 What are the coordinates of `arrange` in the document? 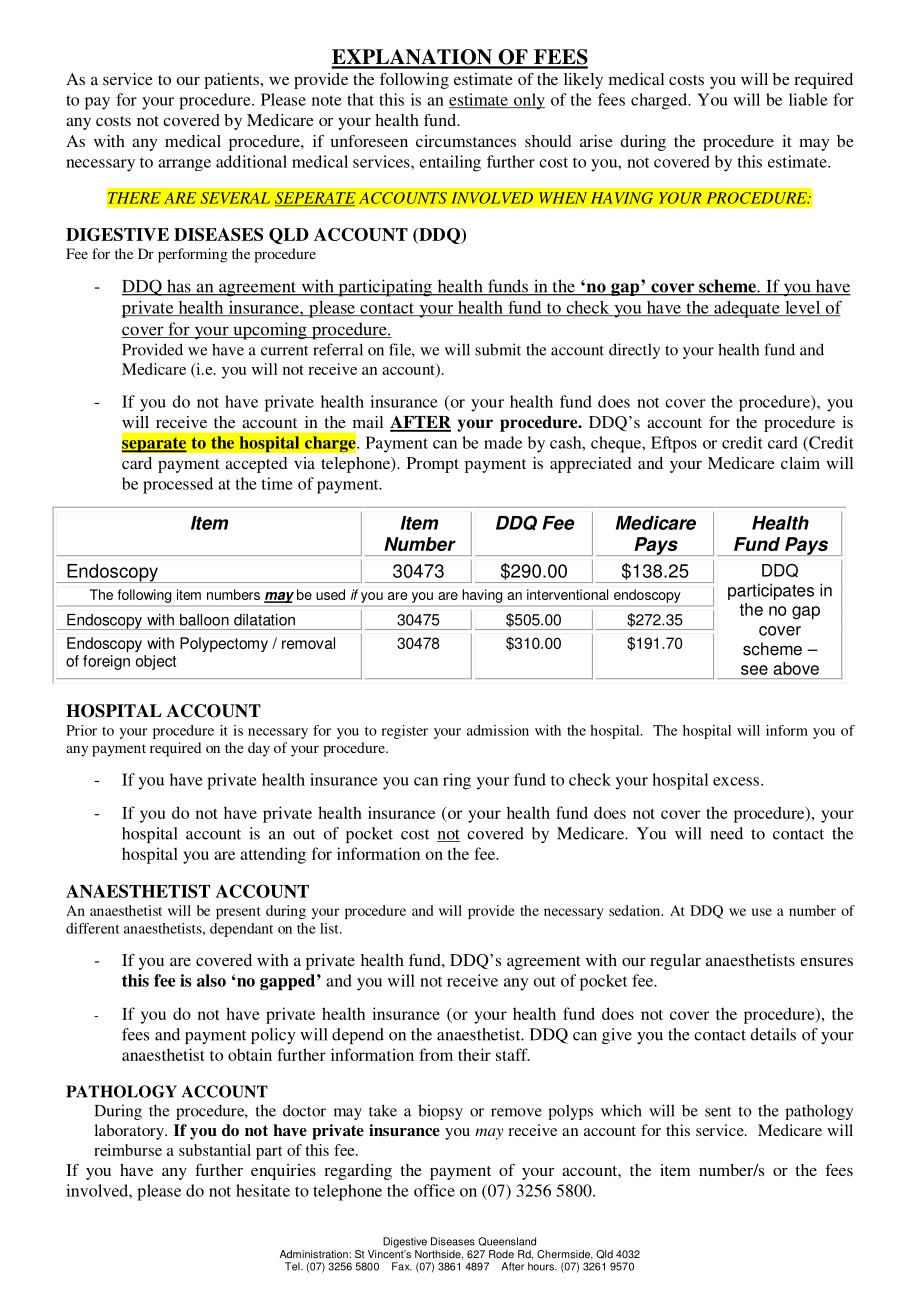 It's located at (184, 165).
